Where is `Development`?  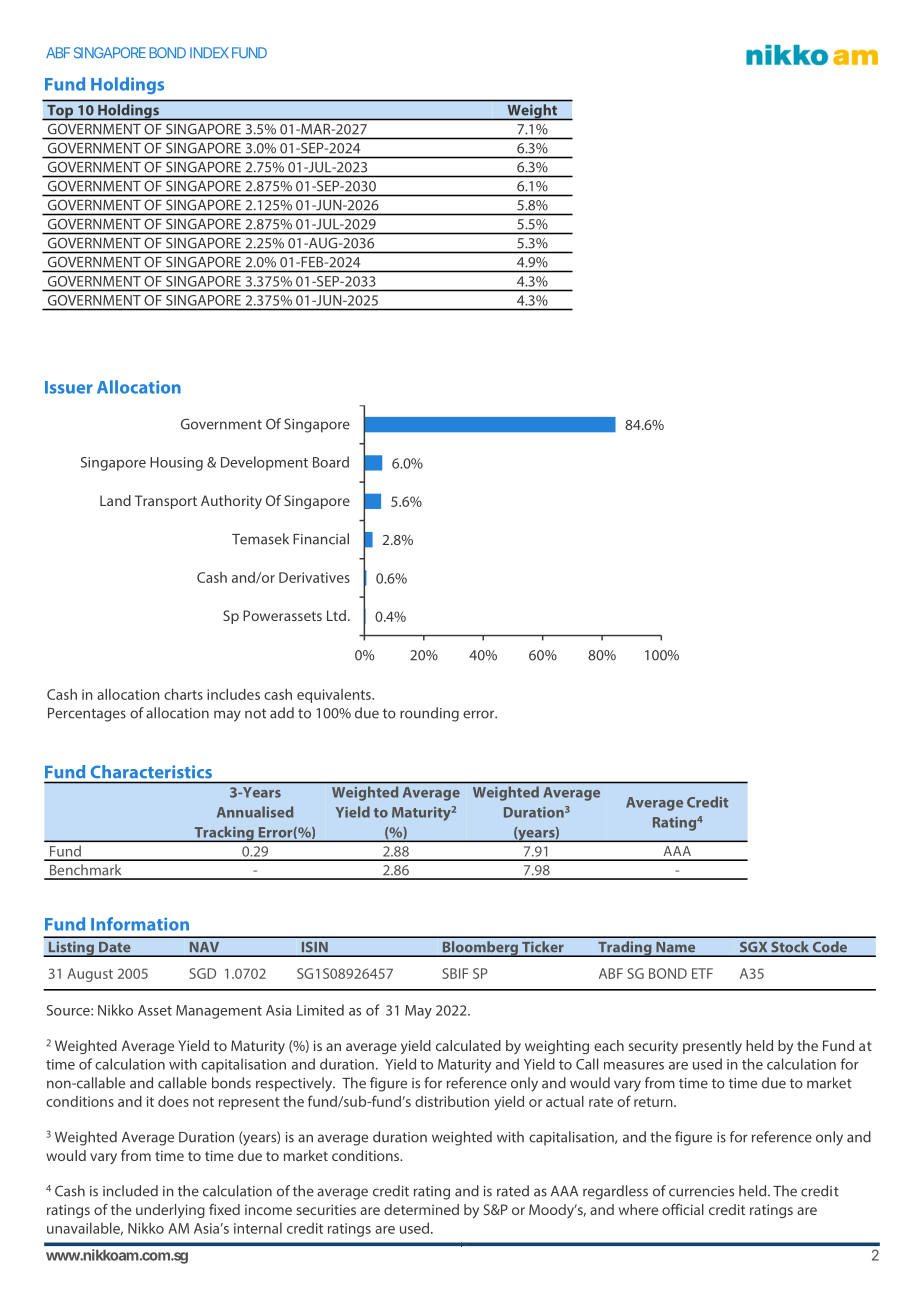
Development is located at coordinates (264, 463).
